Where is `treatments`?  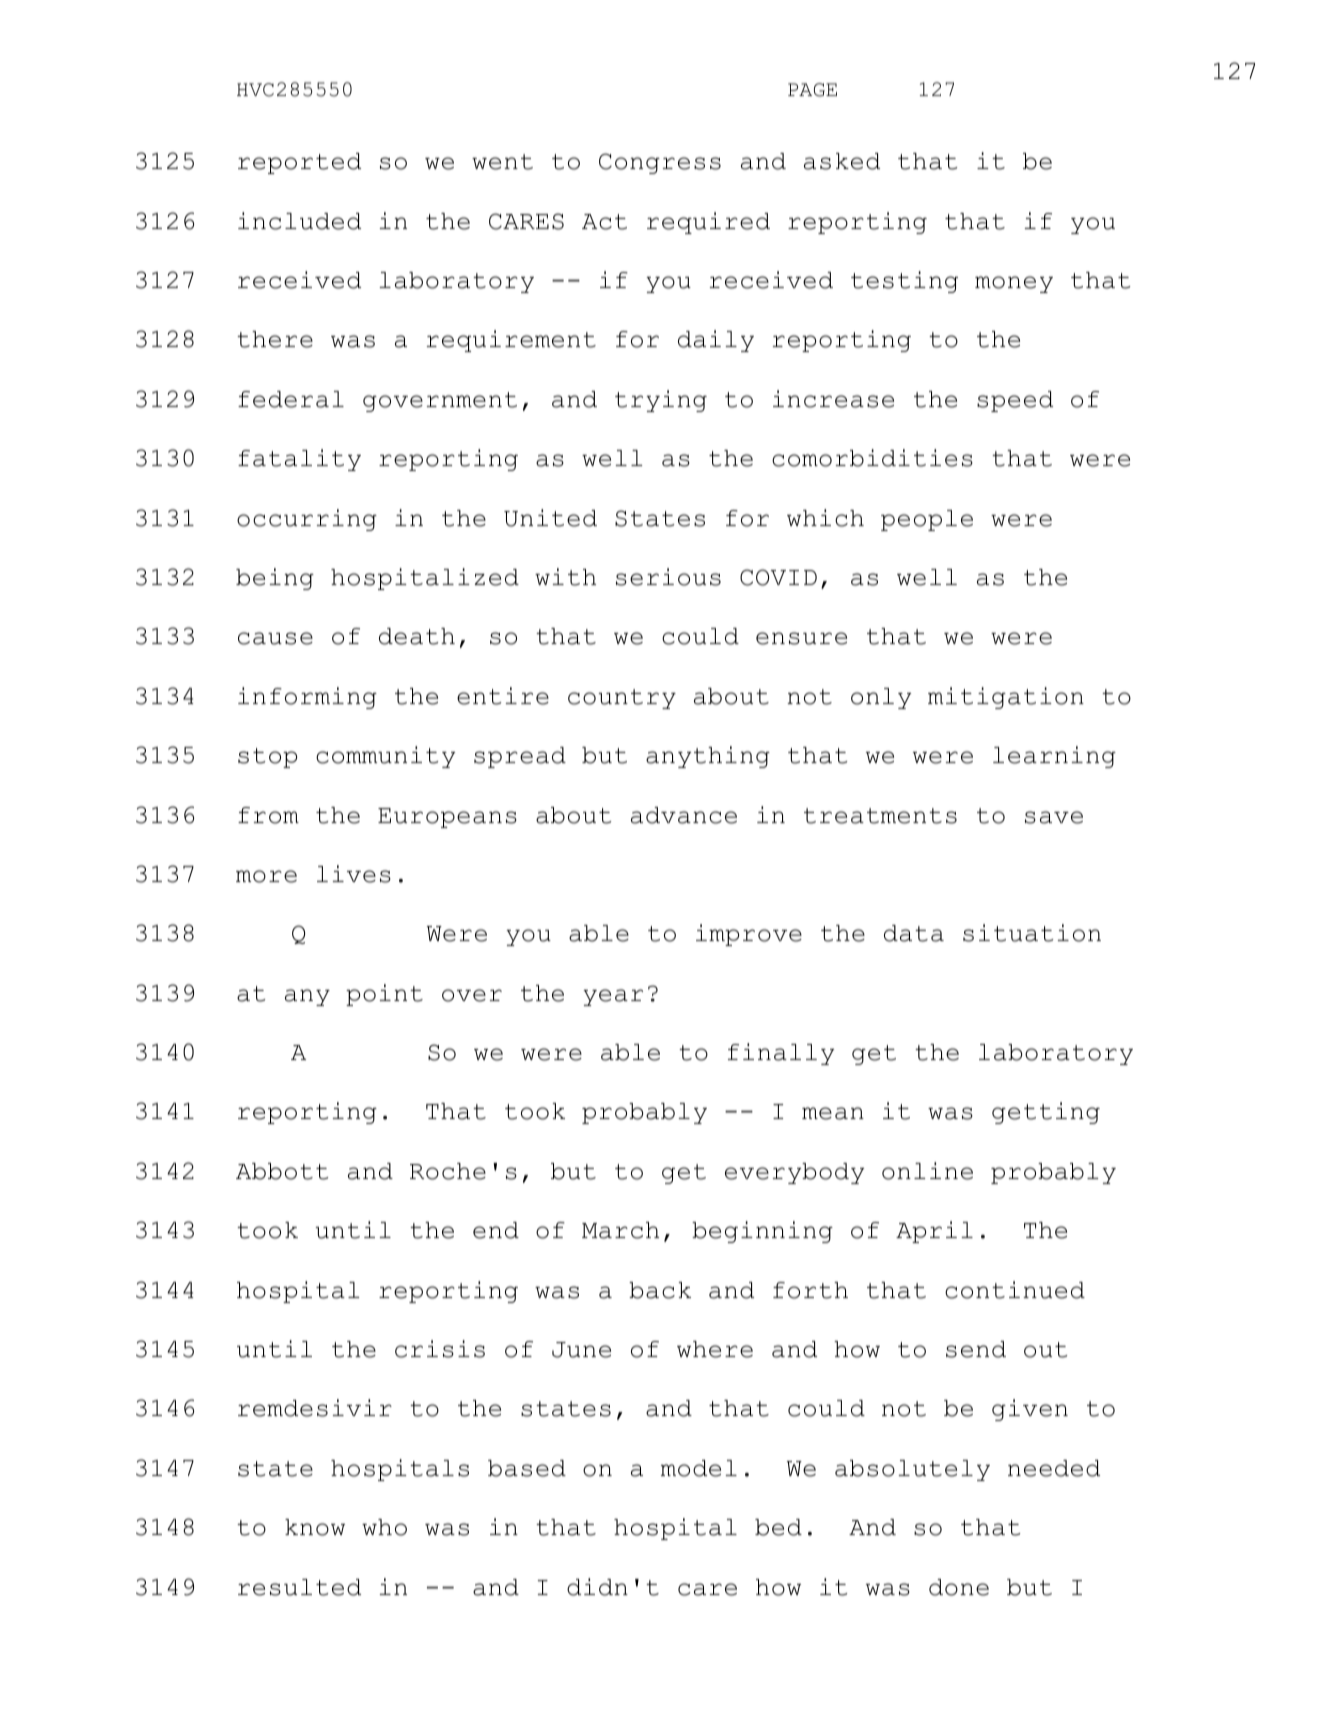
treatments is located at coordinates (880, 816).
